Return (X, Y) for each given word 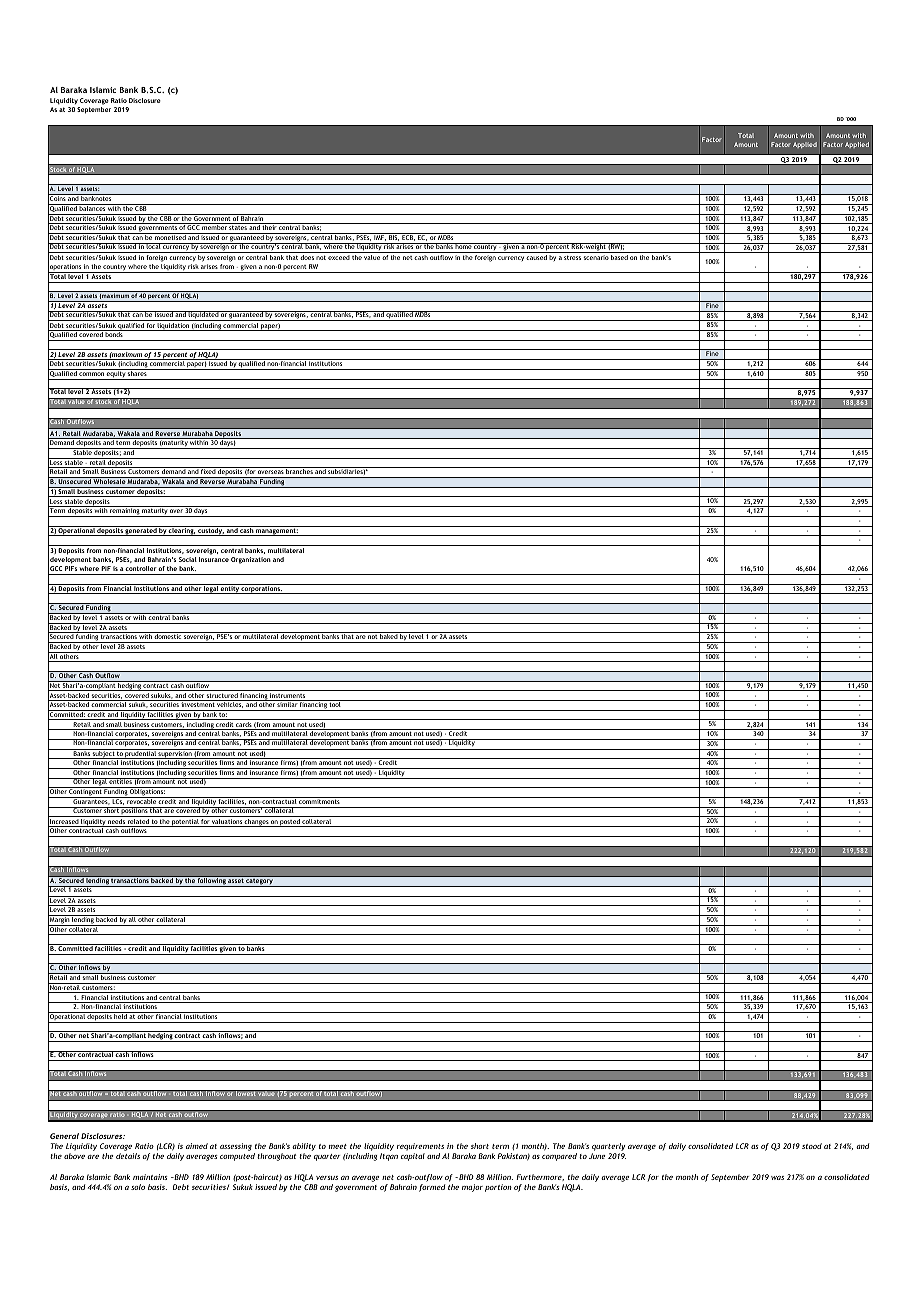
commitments (319, 800)
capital (413, 1157)
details (128, 1156)
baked (388, 635)
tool (335, 703)
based (619, 257)
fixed (208, 470)
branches (299, 470)
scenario (596, 257)
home (463, 246)
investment (198, 703)
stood (812, 1146)
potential (185, 823)
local (153, 246)
